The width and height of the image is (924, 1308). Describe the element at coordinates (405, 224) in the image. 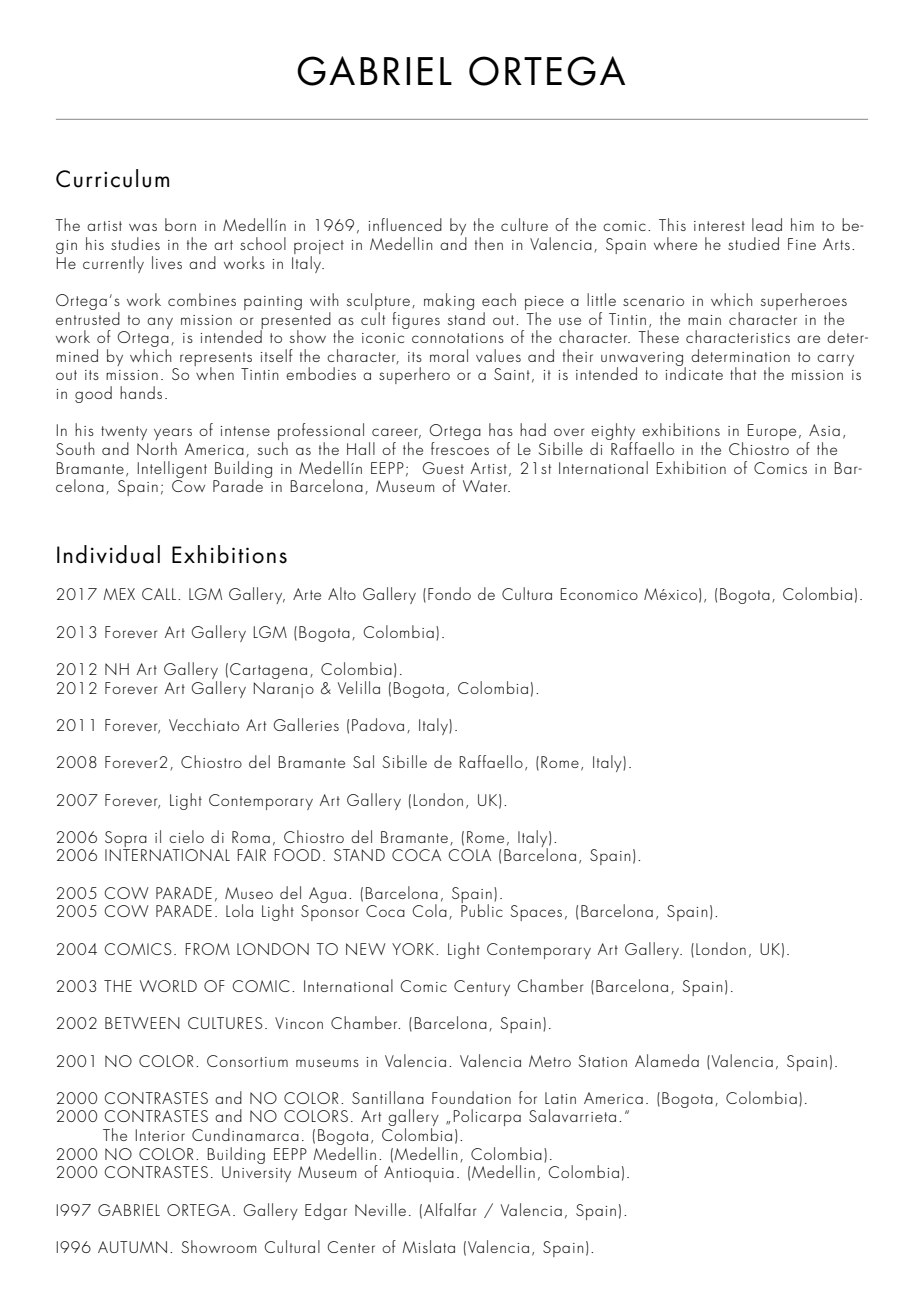

I see `influenced` at that location.
